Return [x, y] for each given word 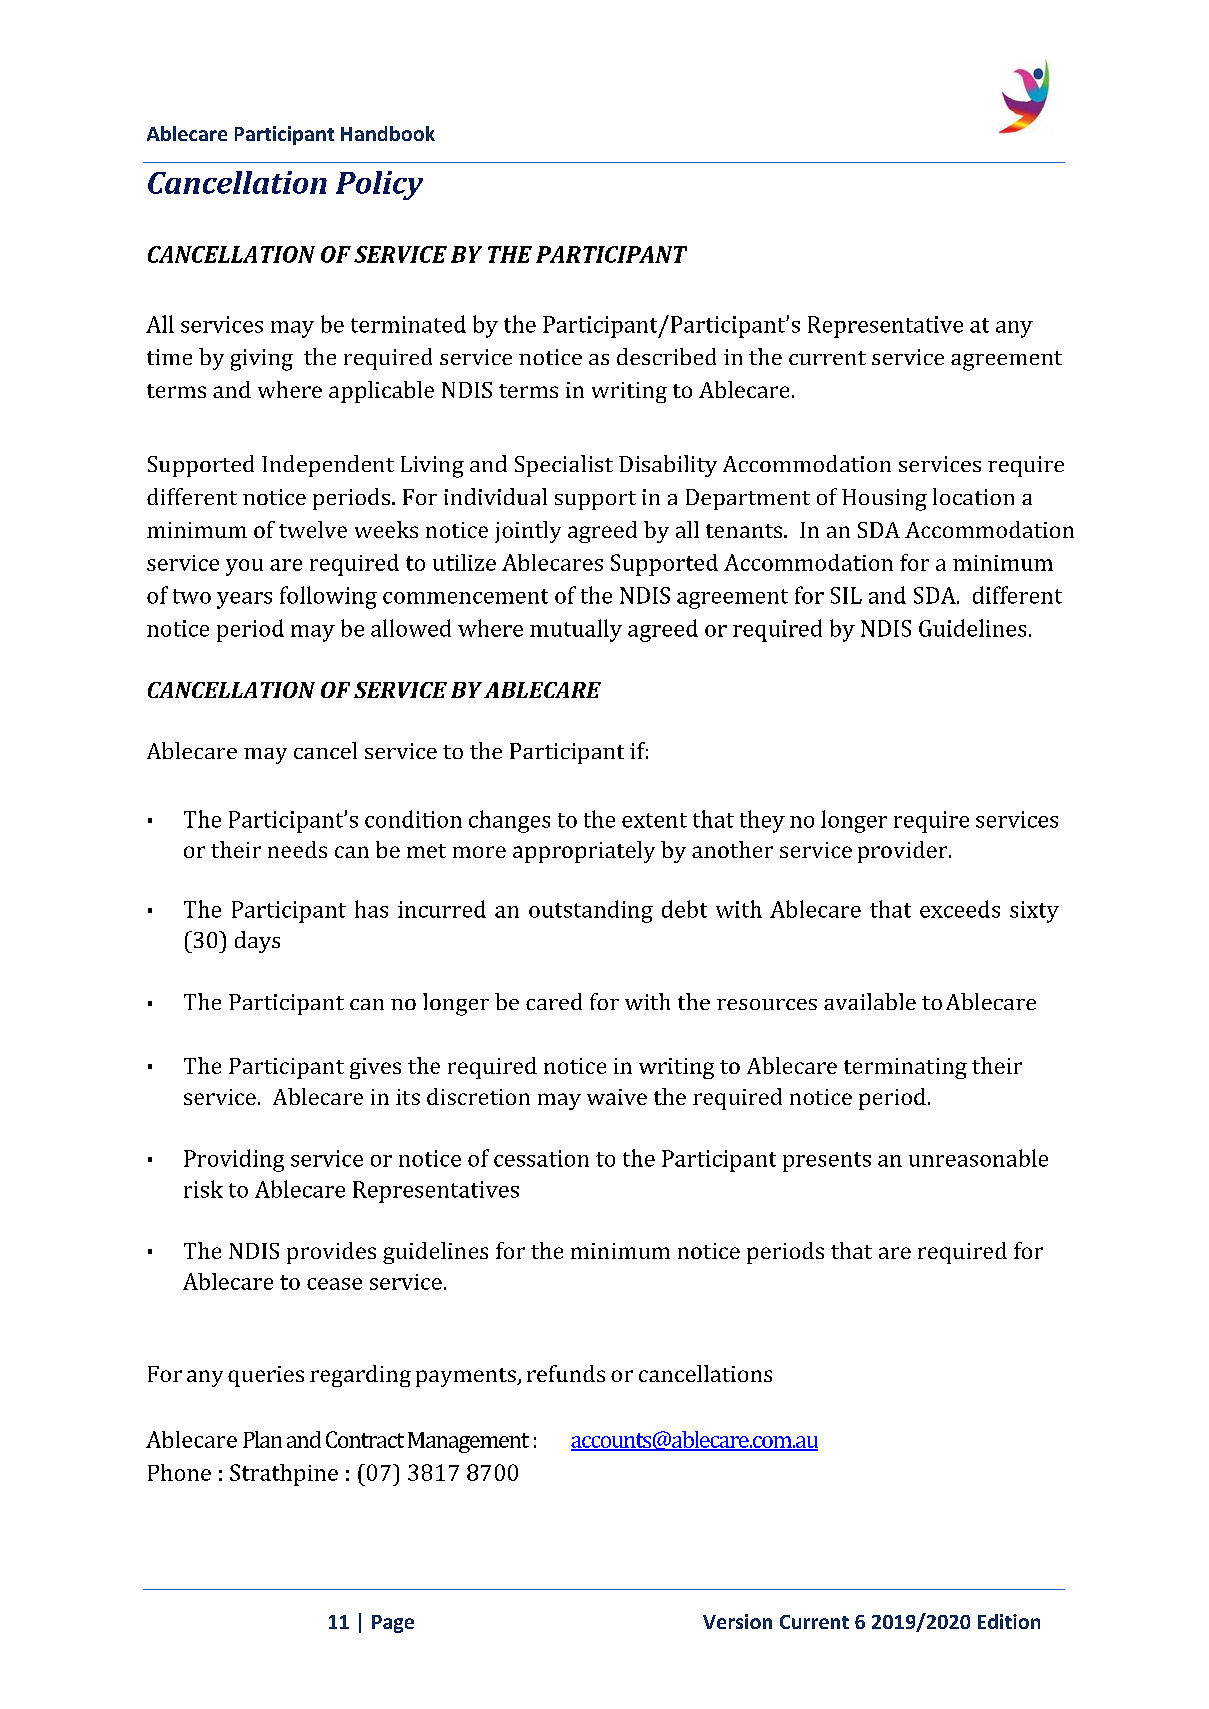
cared [554, 1001]
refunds [566, 1373]
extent [654, 820]
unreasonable [978, 1158]
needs [297, 849]
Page [393, 1624]
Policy [379, 185]
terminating [905, 1068]
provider [904, 852]
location [973, 496]
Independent [328, 466]
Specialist [564, 466]
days [257, 942]
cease [334, 1284]
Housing [884, 500]
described [666, 356]
